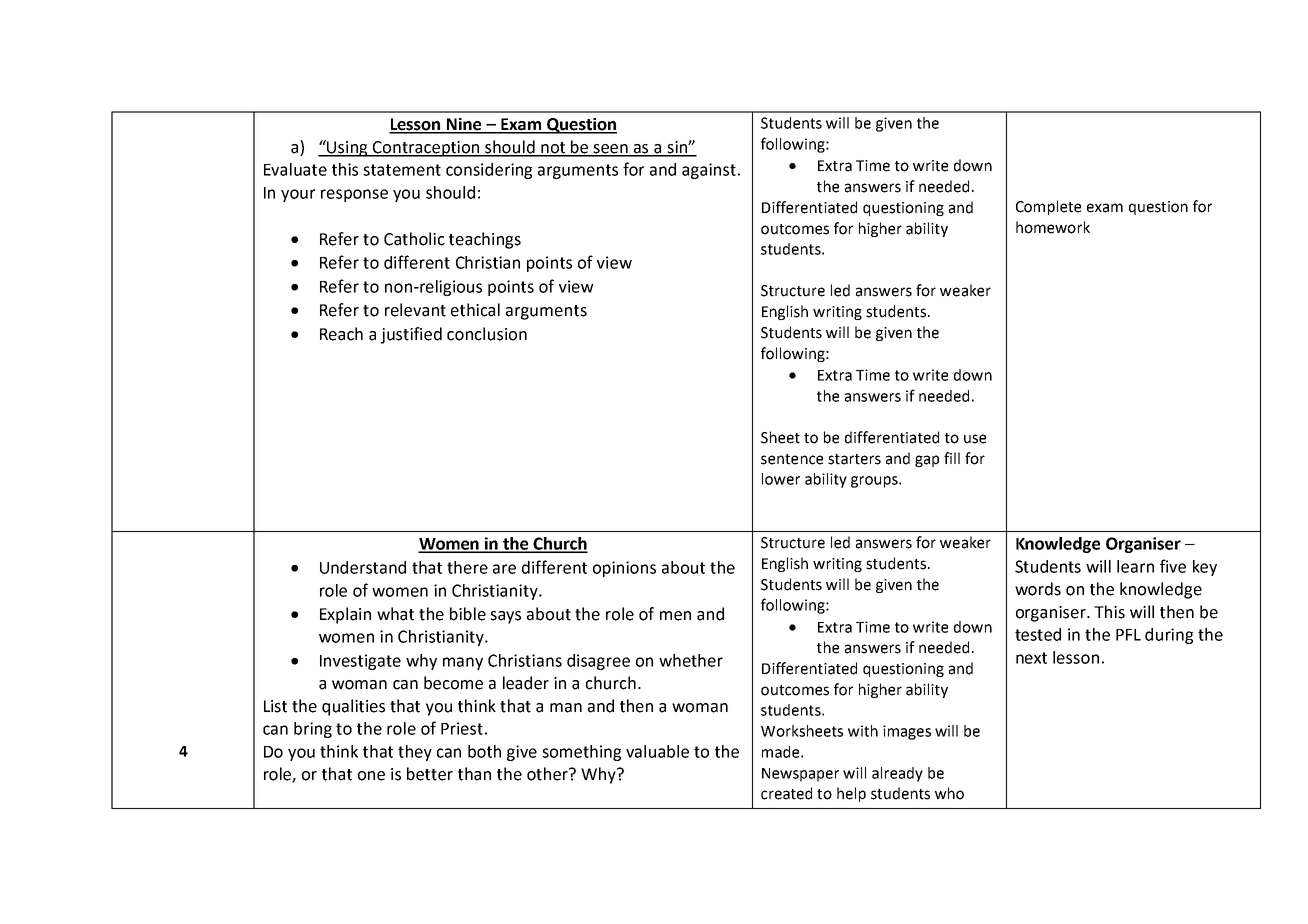 This document has height=924, width=1308. What do you see at coordinates (800, 775) in the document?
I see `Newspaper` at bounding box center [800, 775].
